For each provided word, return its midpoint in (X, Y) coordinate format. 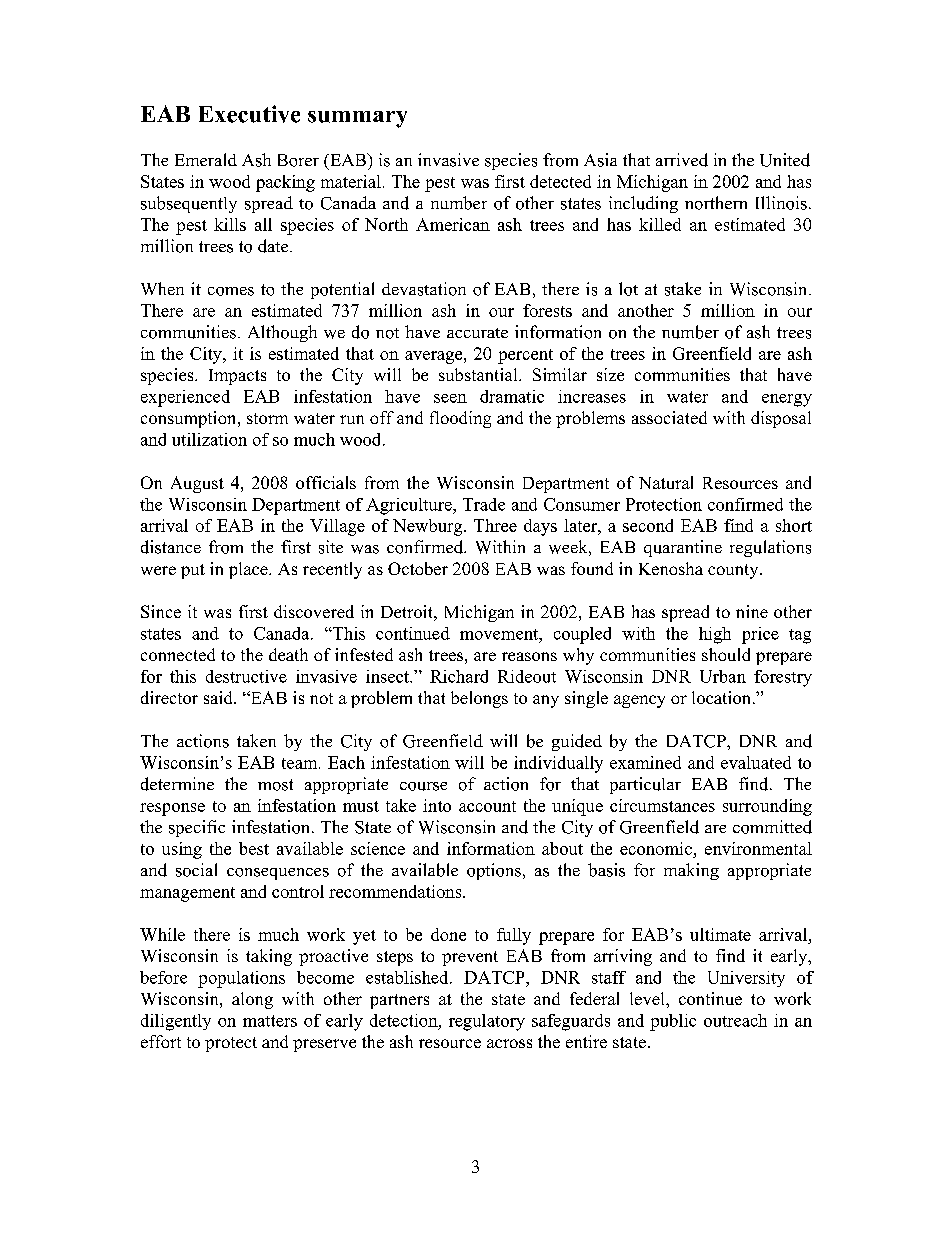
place (249, 570)
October (418, 568)
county (734, 571)
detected (560, 181)
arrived (682, 160)
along (252, 1000)
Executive (249, 114)
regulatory (487, 1022)
